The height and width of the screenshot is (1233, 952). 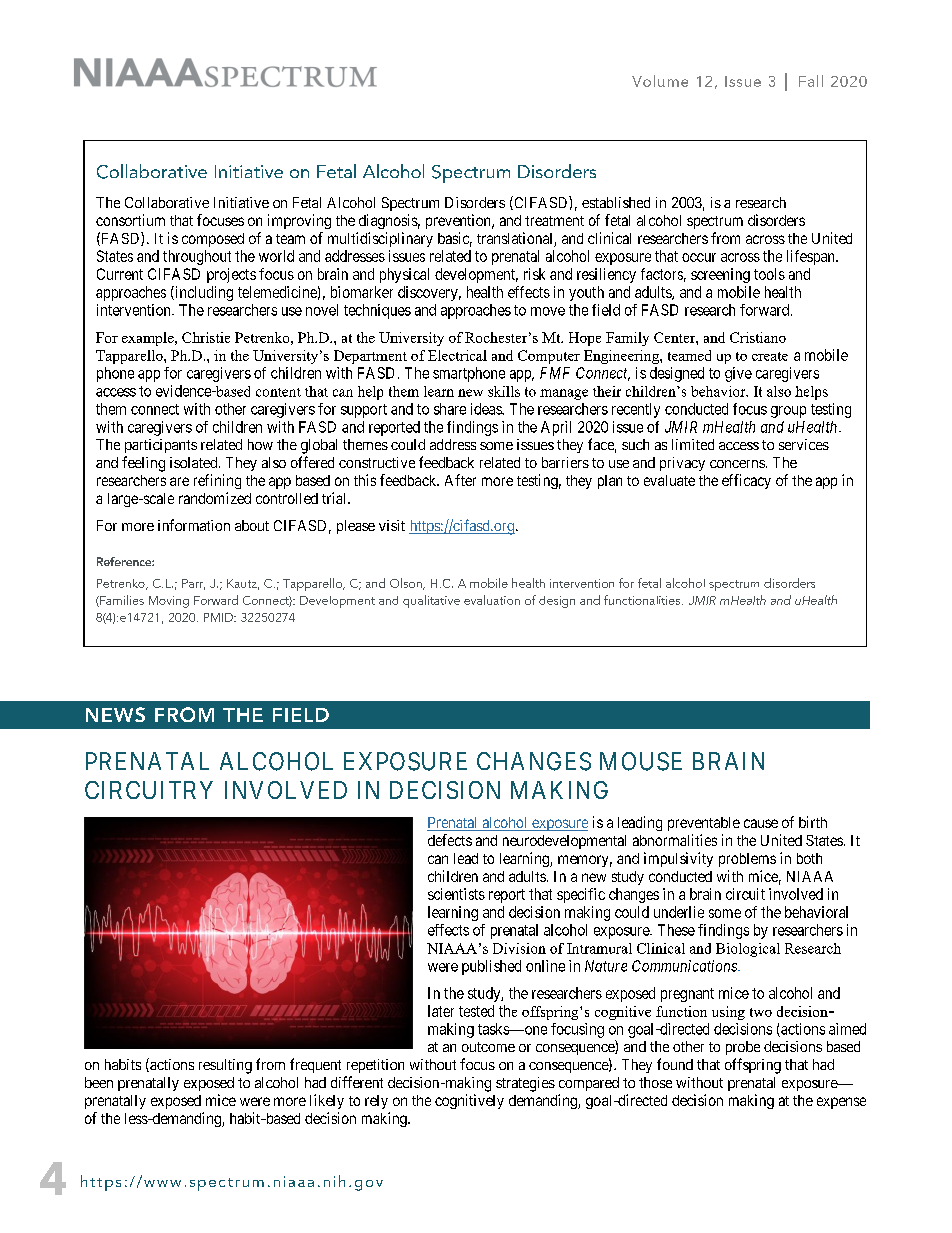 What do you see at coordinates (115, 714) in the screenshot?
I see `NEWS` at bounding box center [115, 714].
